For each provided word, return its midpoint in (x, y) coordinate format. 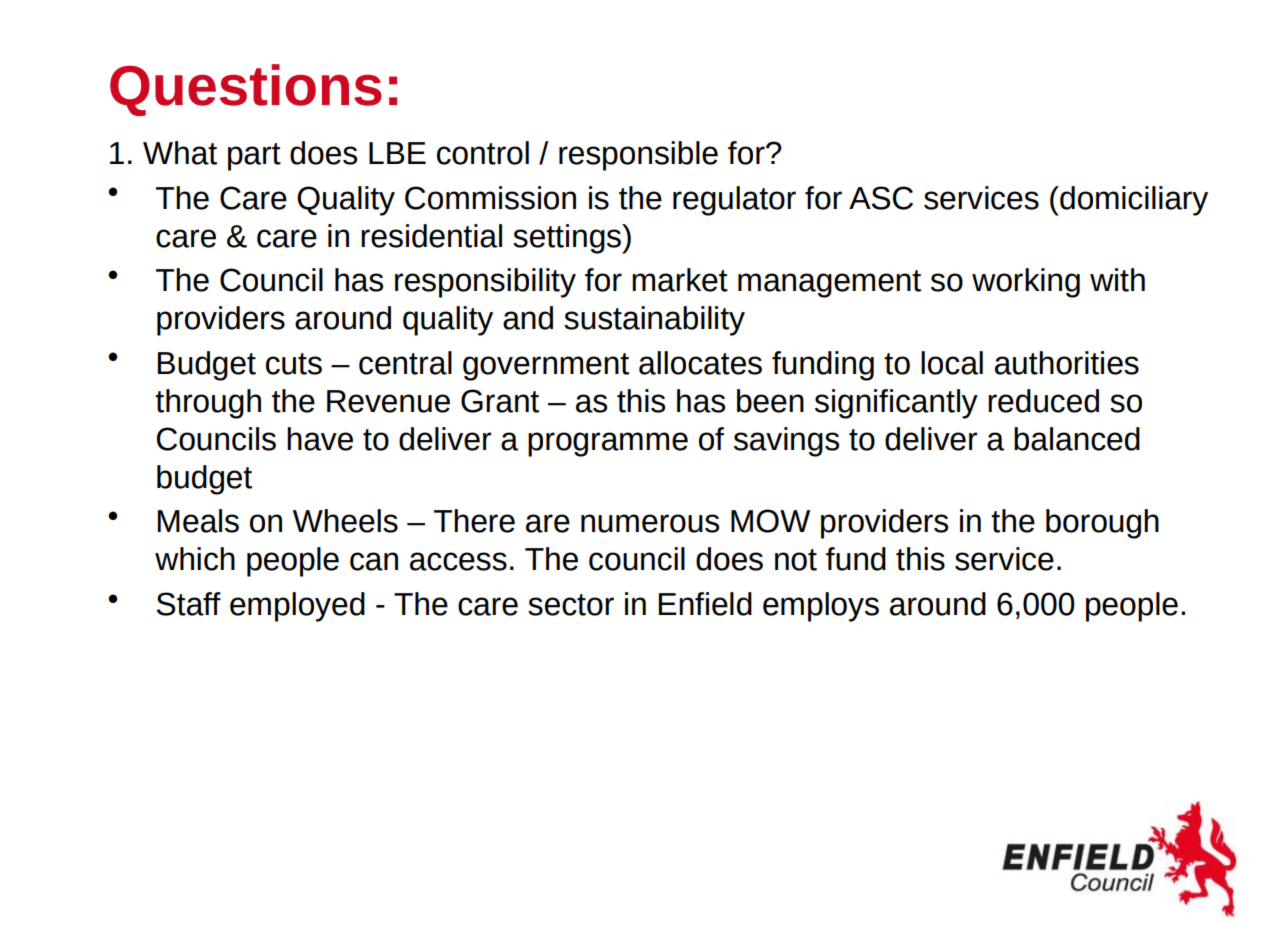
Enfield (705, 604)
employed (297, 607)
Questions (246, 90)
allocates (700, 363)
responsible (638, 156)
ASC (881, 198)
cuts (294, 364)
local (952, 363)
